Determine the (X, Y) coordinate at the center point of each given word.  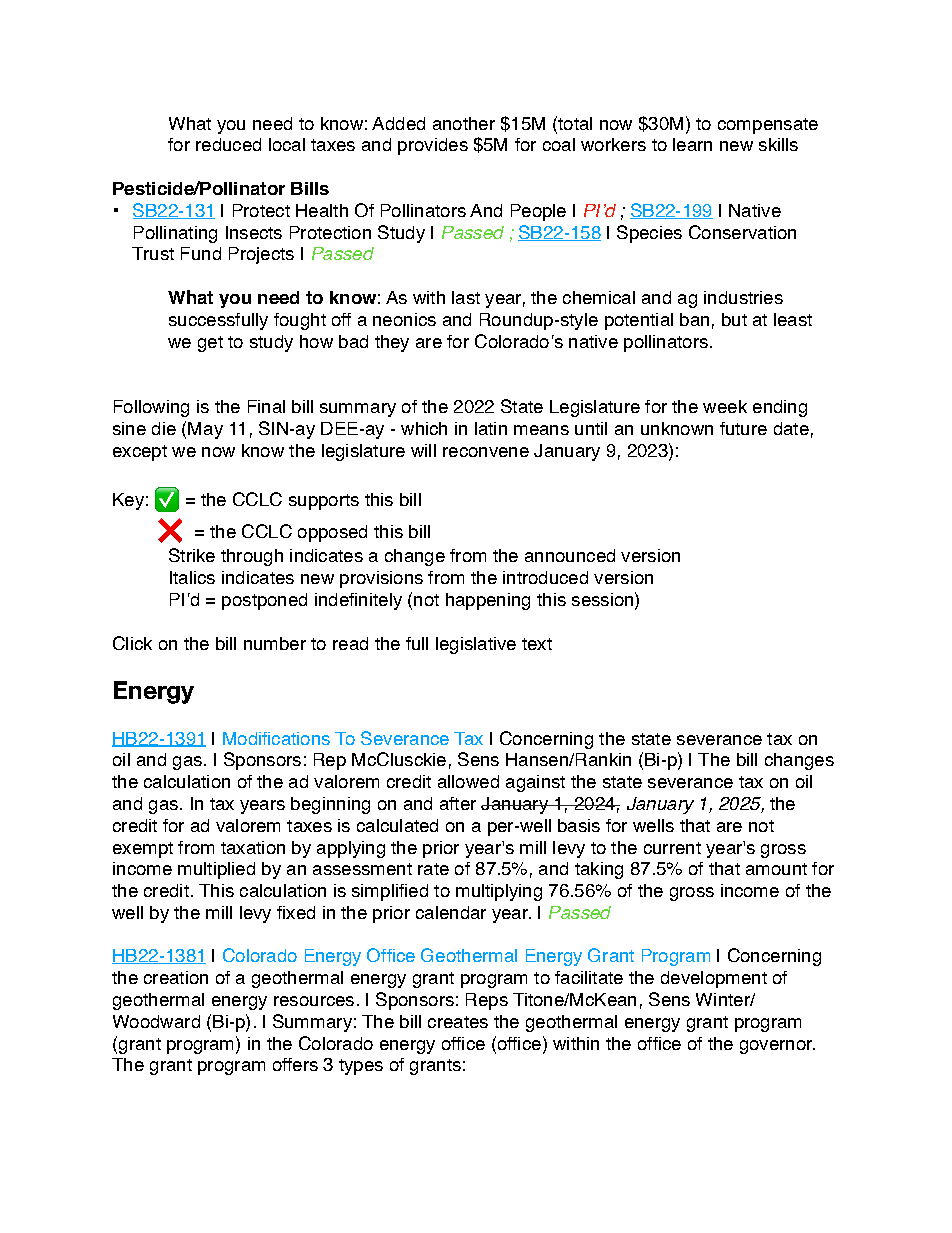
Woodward (156, 1021)
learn (692, 144)
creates (458, 1022)
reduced (228, 144)
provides (433, 146)
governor (777, 1047)
